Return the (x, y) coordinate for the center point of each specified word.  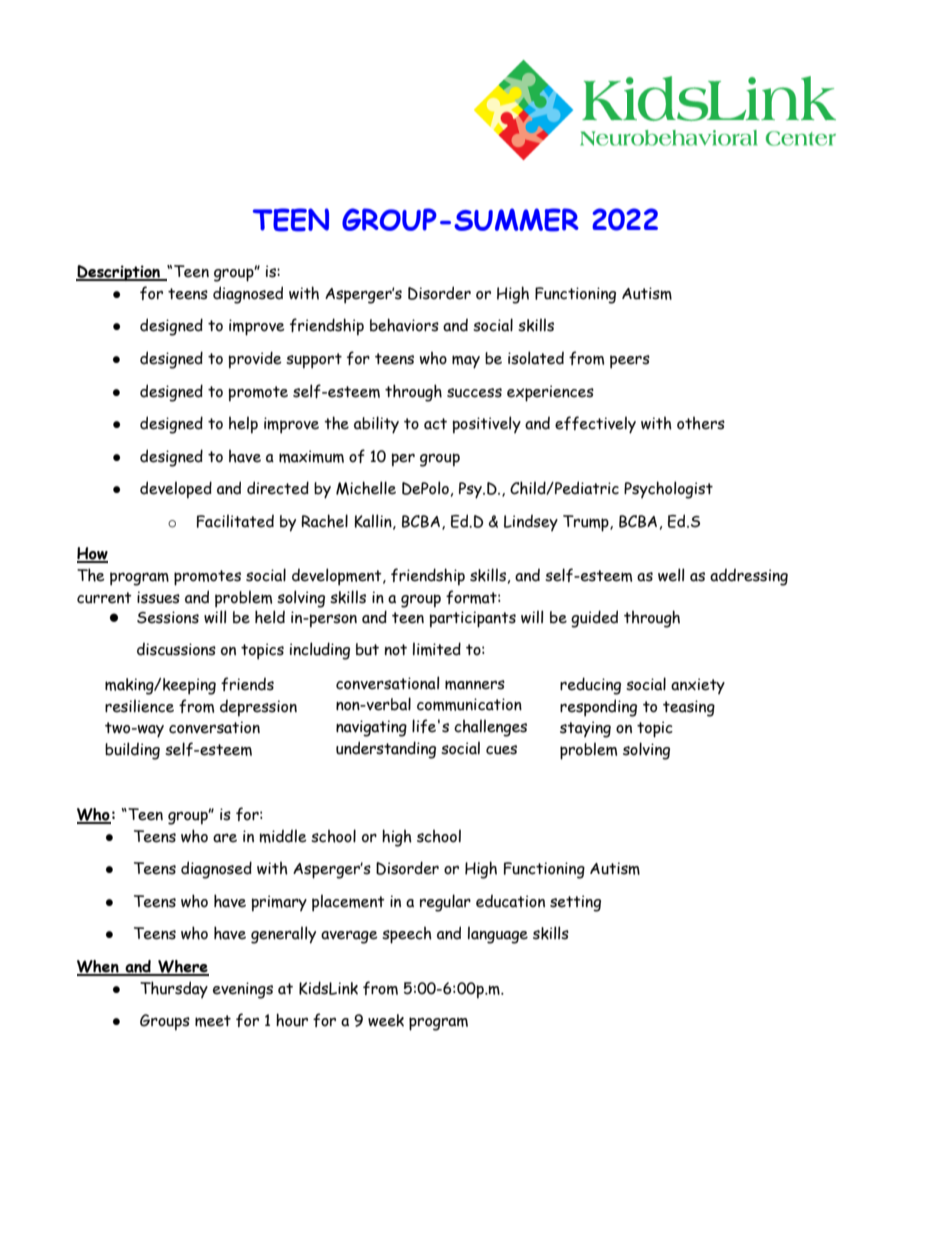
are (225, 838)
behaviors (404, 325)
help (243, 425)
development (338, 577)
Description (119, 273)
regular (445, 903)
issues (158, 597)
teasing (689, 708)
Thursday (174, 989)
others (701, 423)
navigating (371, 728)
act (435, 424)
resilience (139, 706)
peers (630, 362)
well (671, 575)
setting (575, 903)
